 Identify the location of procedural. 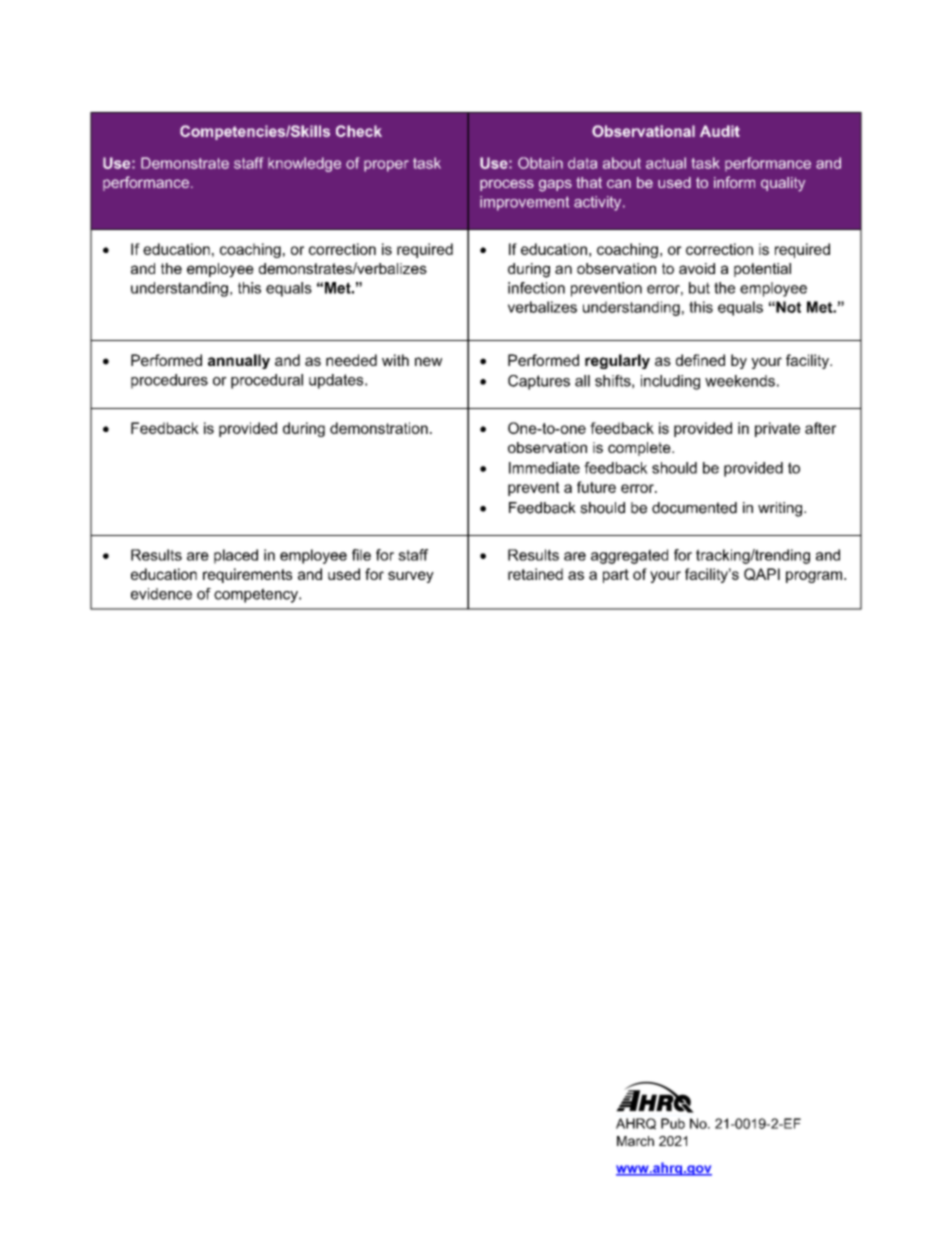
(267, 381).
